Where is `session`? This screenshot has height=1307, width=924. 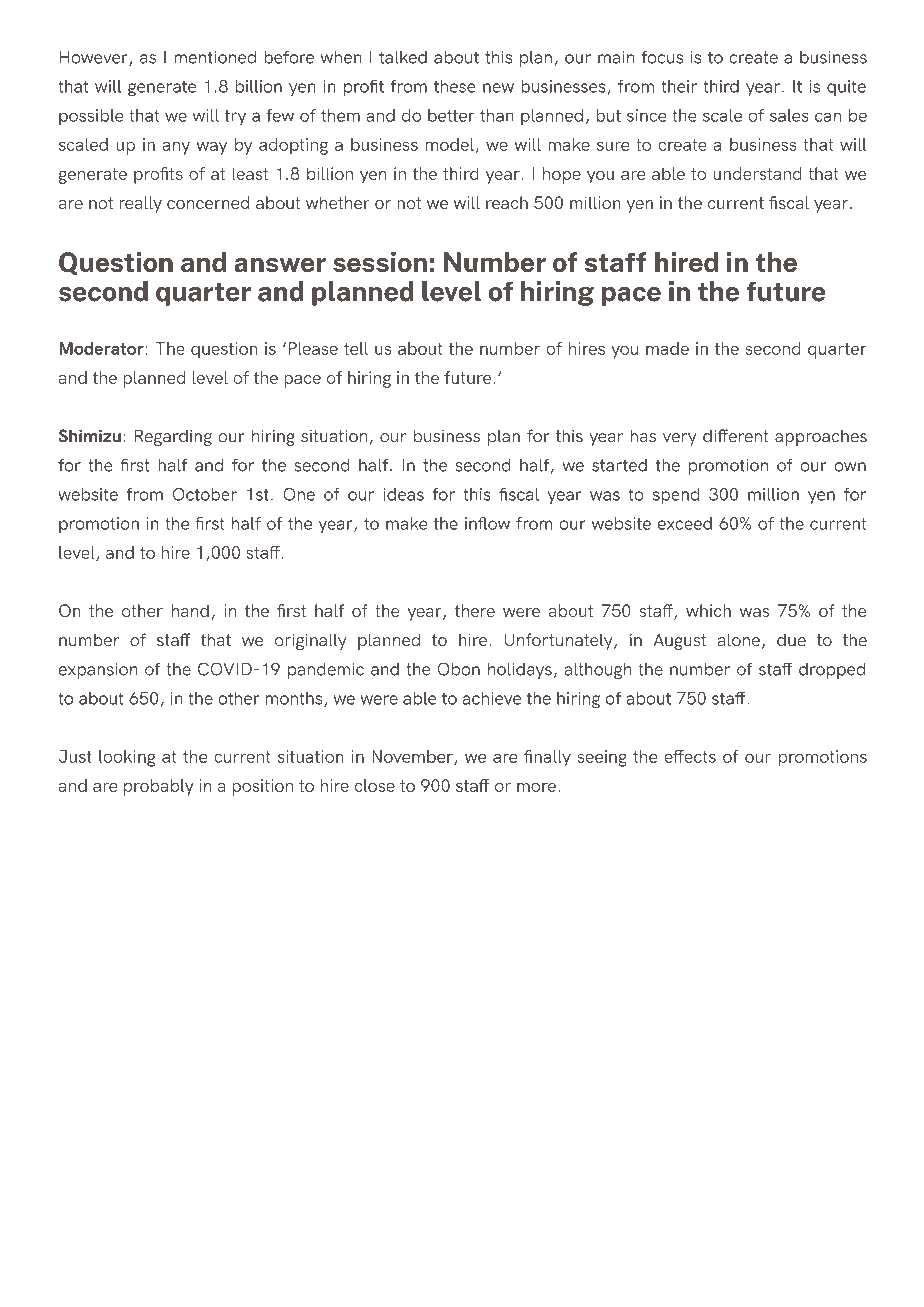
session is located at coordinates (380, 262).
